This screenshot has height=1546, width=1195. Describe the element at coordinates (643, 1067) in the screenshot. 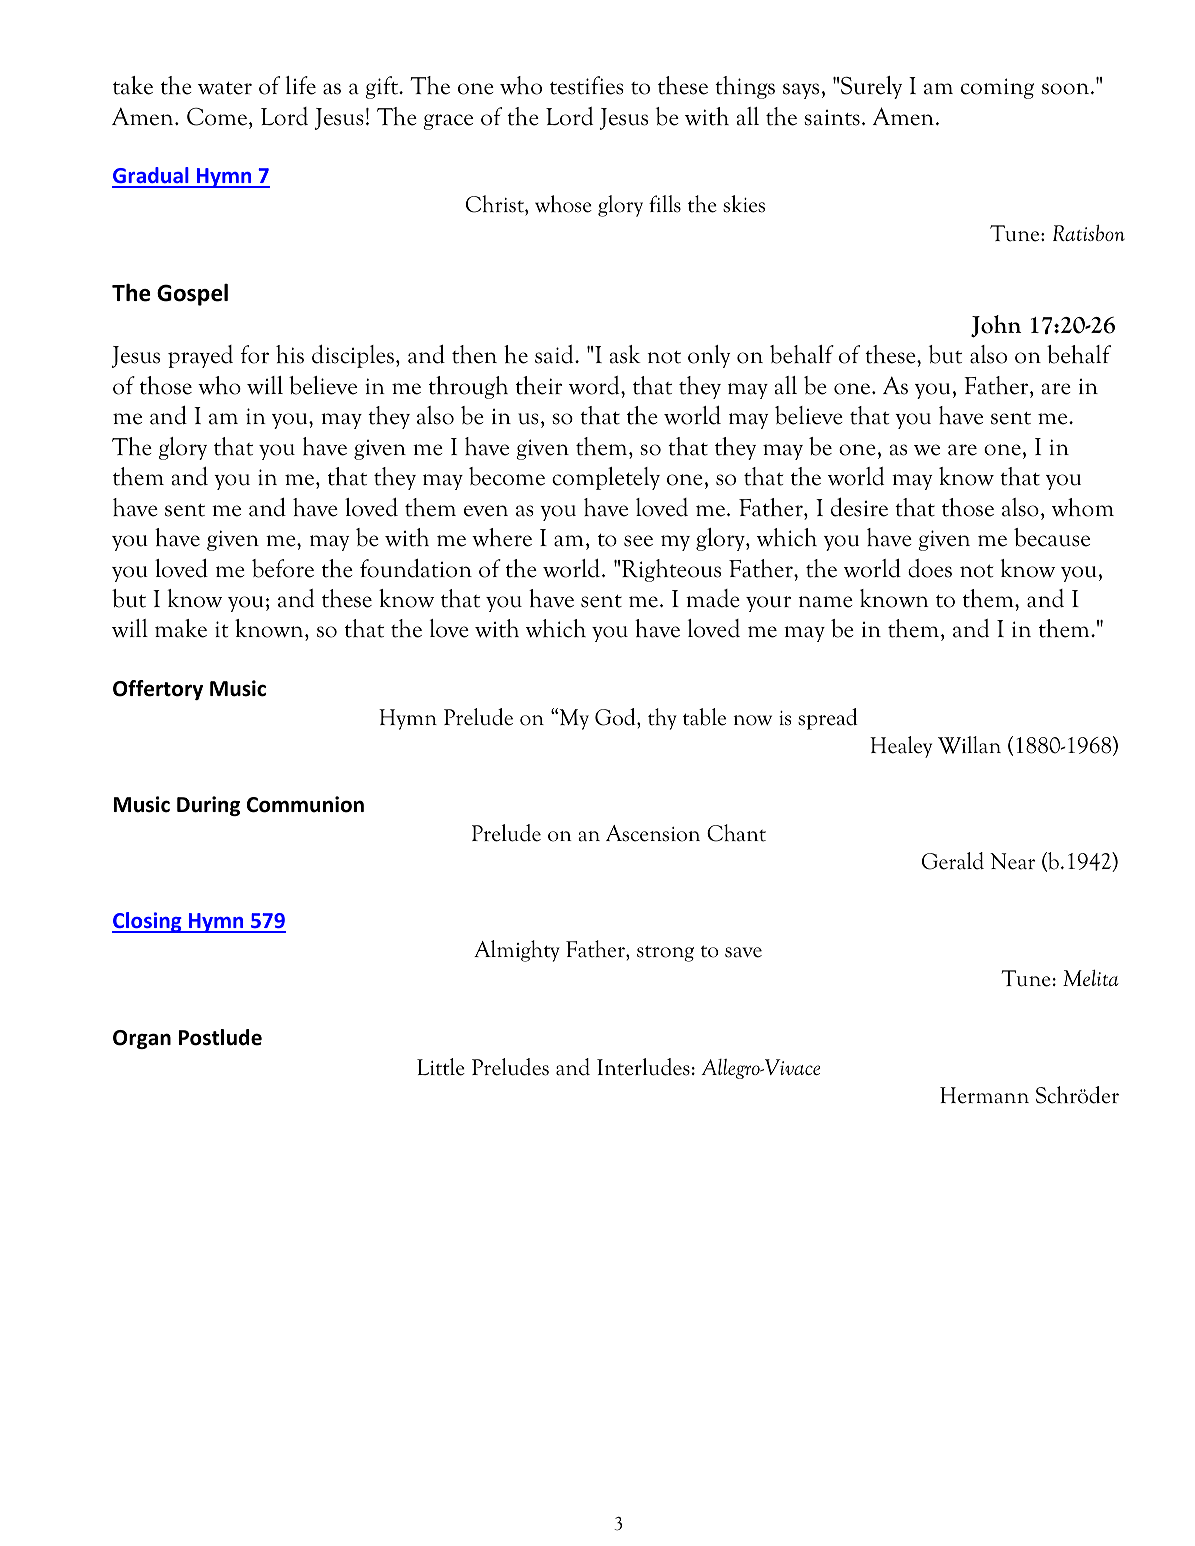

I see `Interludes` at that location.
